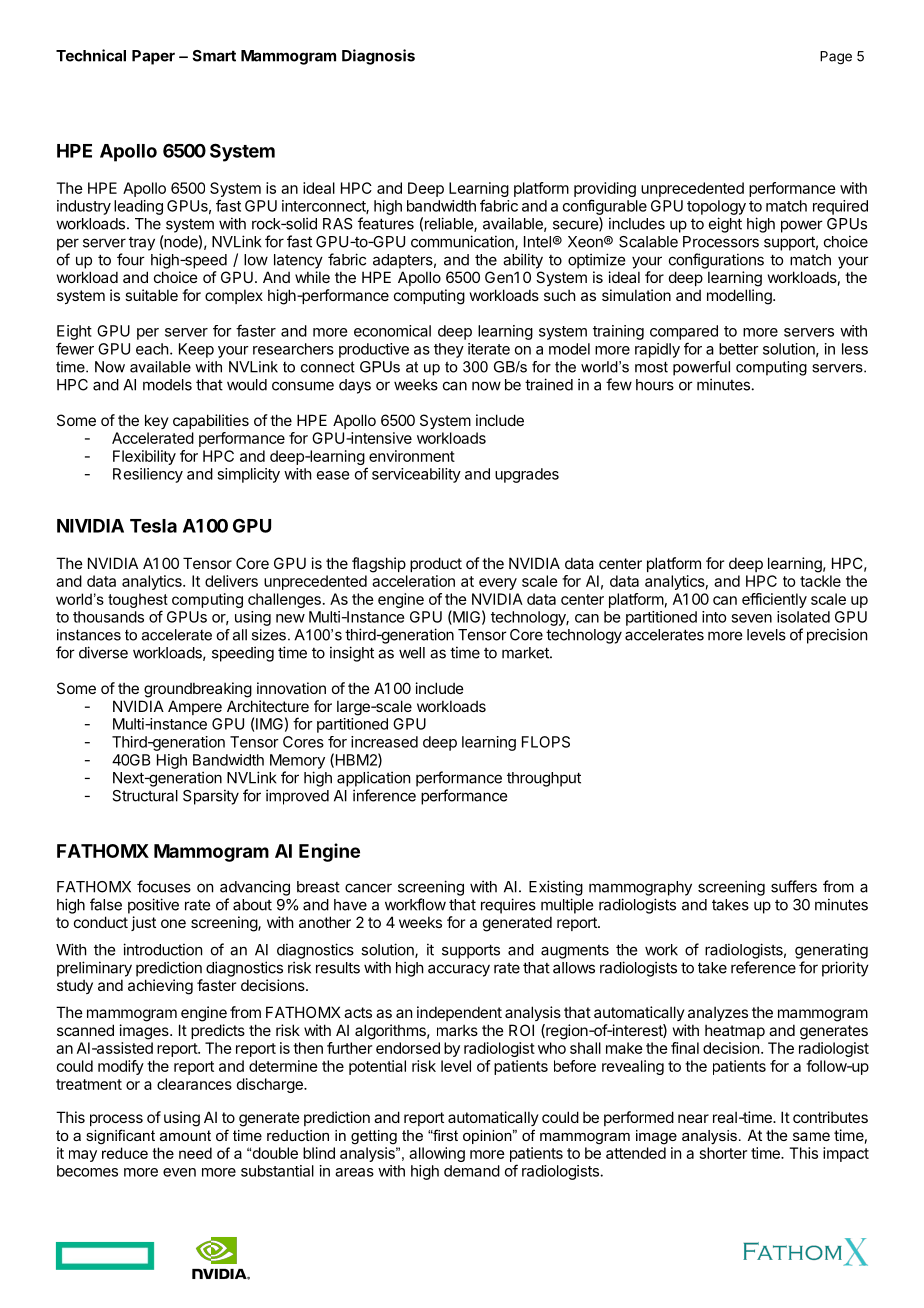 The height and width of the screenshot is (1308, 924). I want to click on Page, so click(836, 58).
